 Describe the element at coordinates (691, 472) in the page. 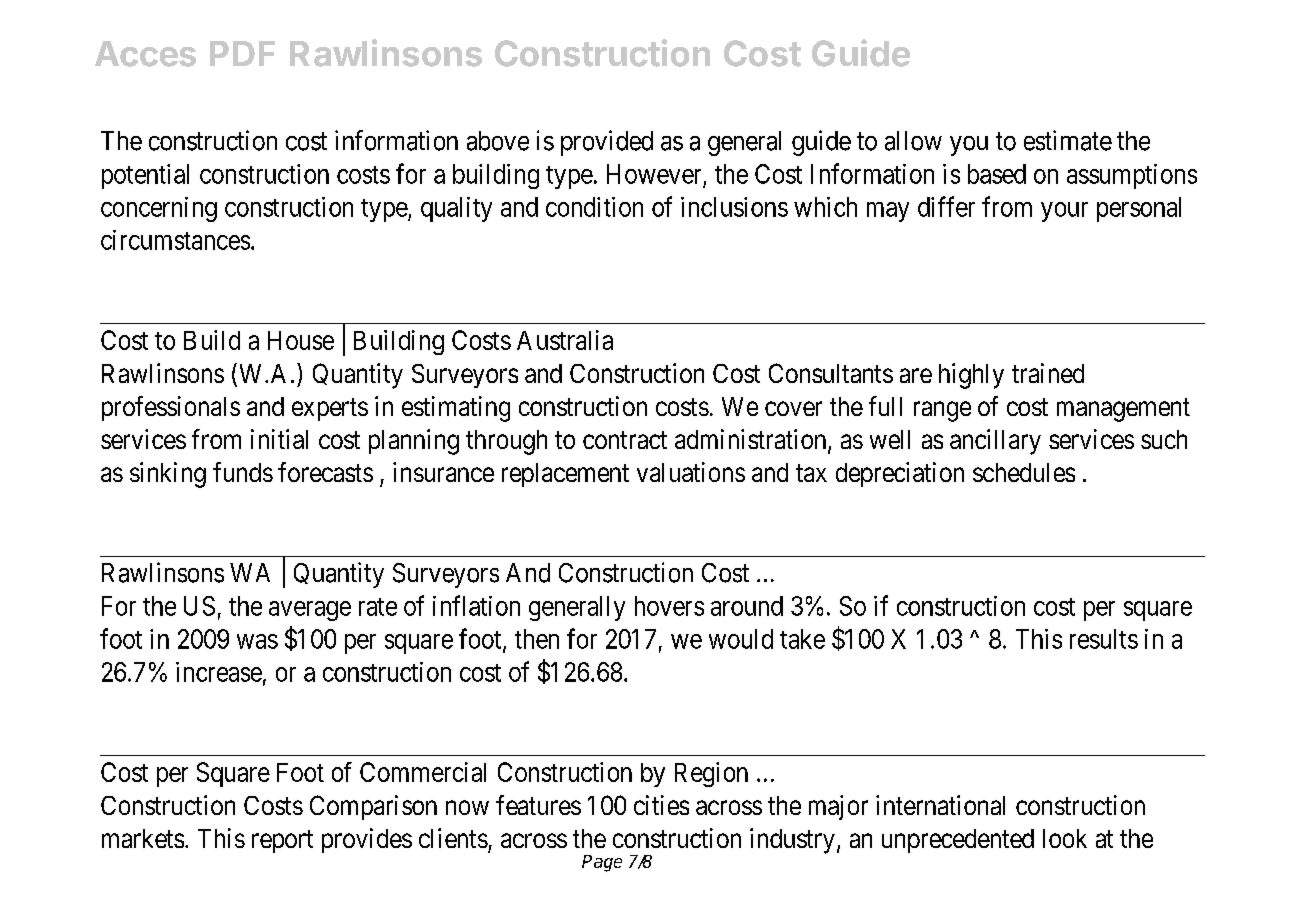

I see `valuations` at that location.
